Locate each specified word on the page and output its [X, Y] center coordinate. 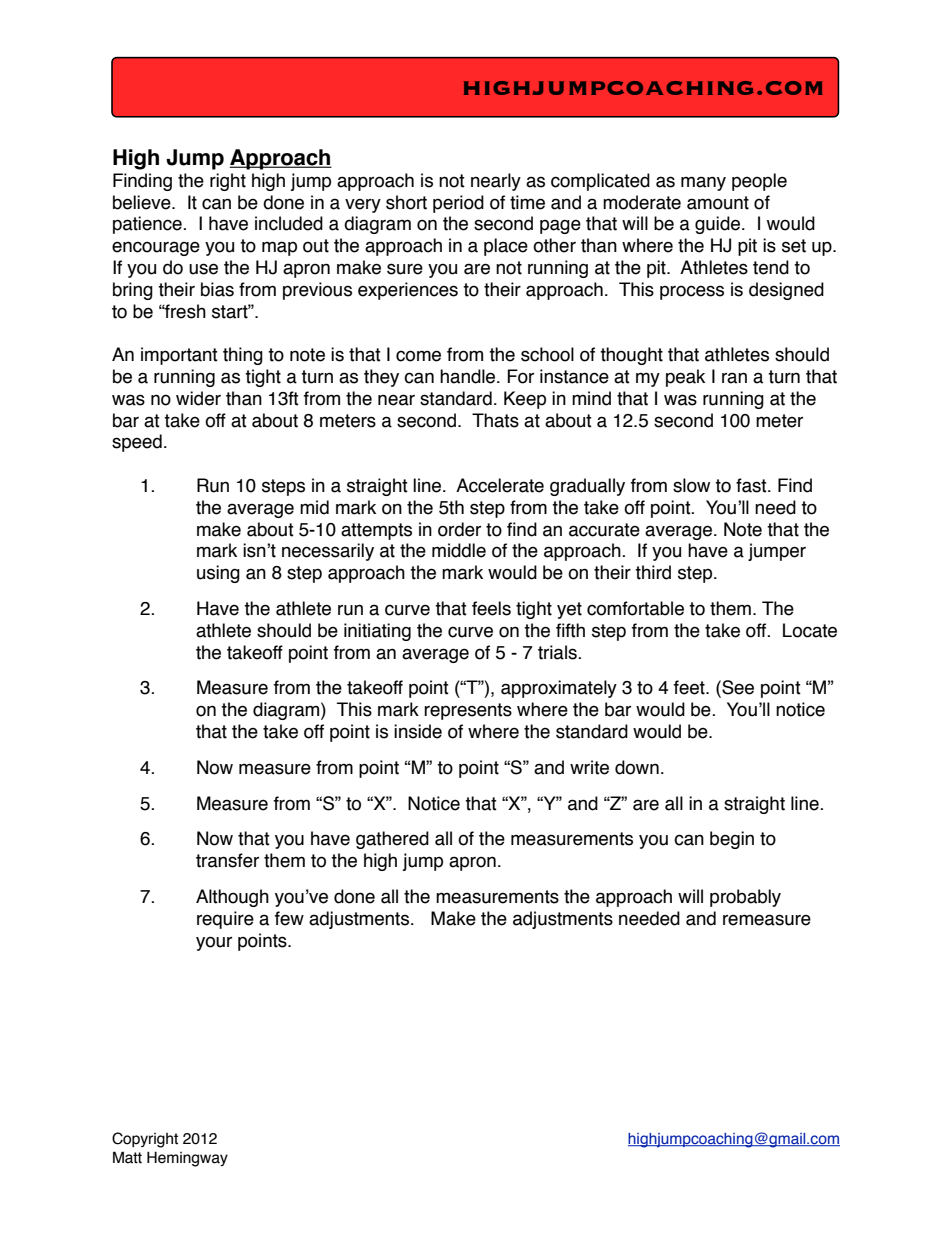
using [218, 574]
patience [148, 225]
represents [468, 711]
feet [690, 687]
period [458, 204]
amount [718, 203]
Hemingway [187, 1159]
